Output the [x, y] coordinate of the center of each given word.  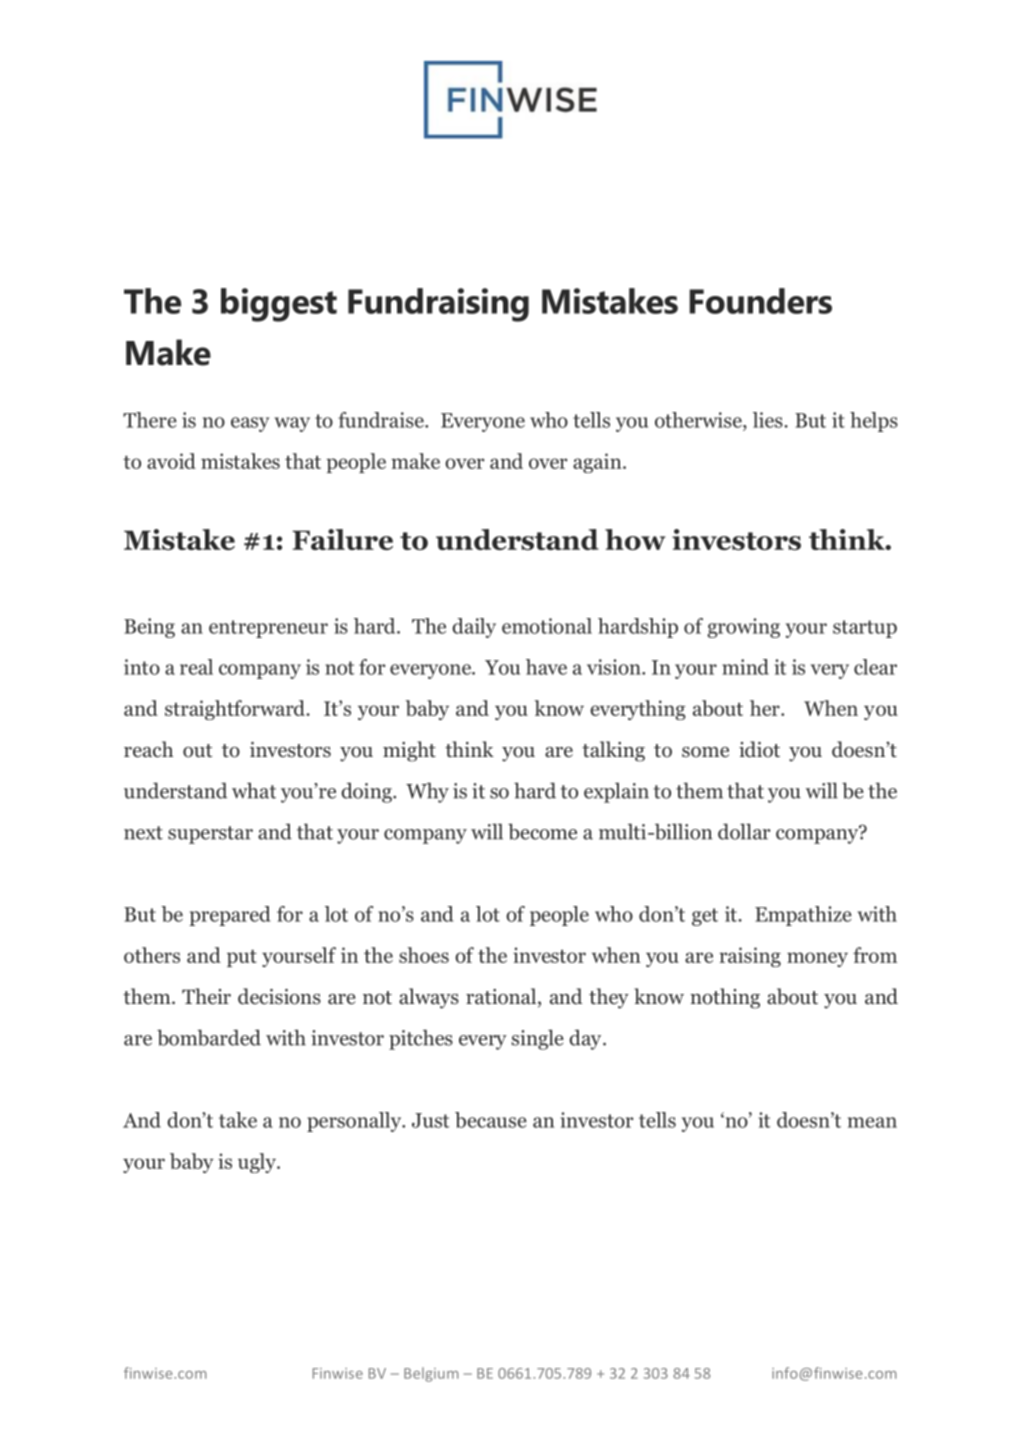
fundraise [382, 420]
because [491, 1120]
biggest [279, 305]
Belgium [431, 1374]
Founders [760, 301]
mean [872, 1122]
